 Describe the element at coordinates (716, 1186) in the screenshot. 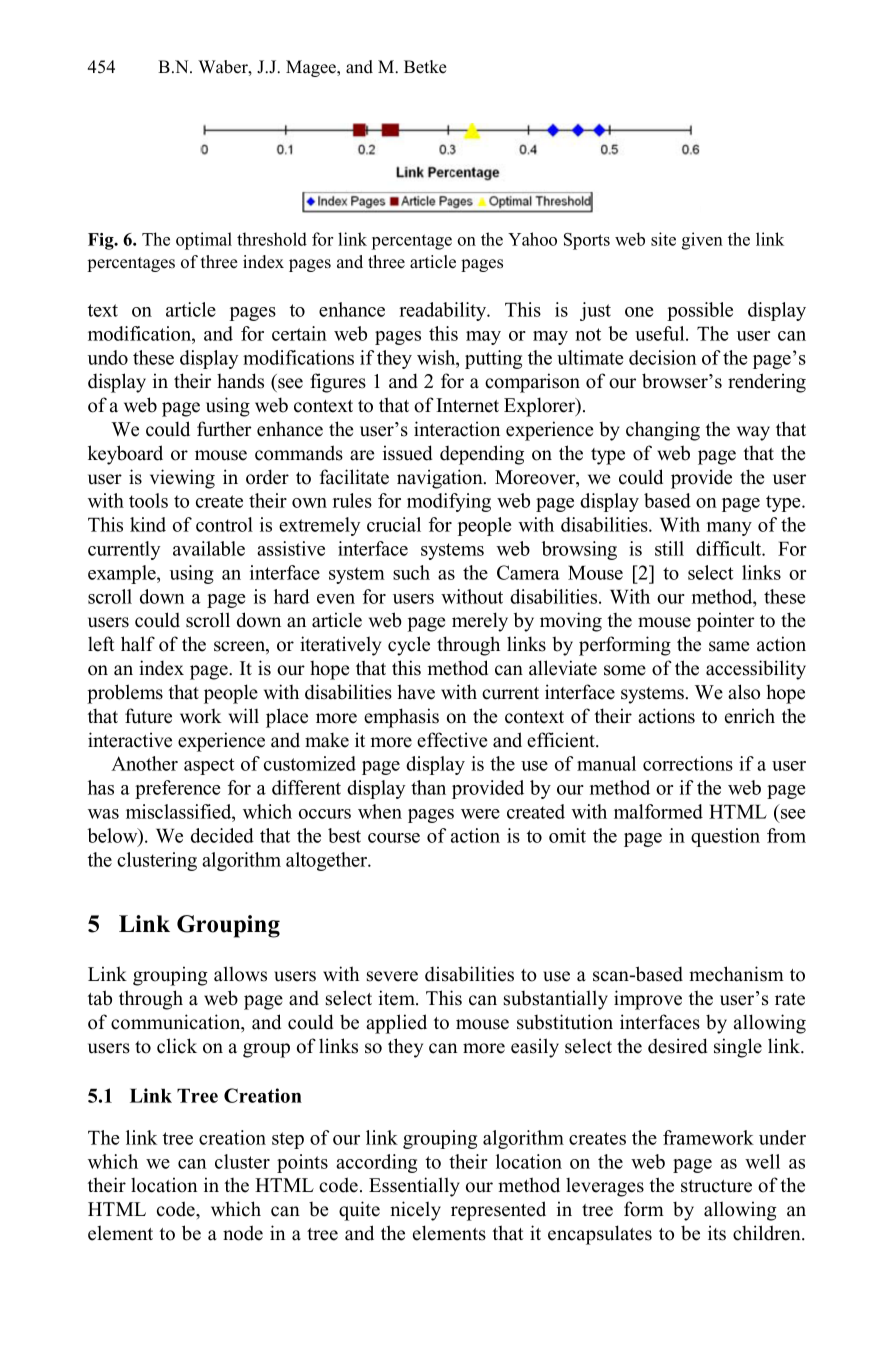

I see `structure` at that location.
